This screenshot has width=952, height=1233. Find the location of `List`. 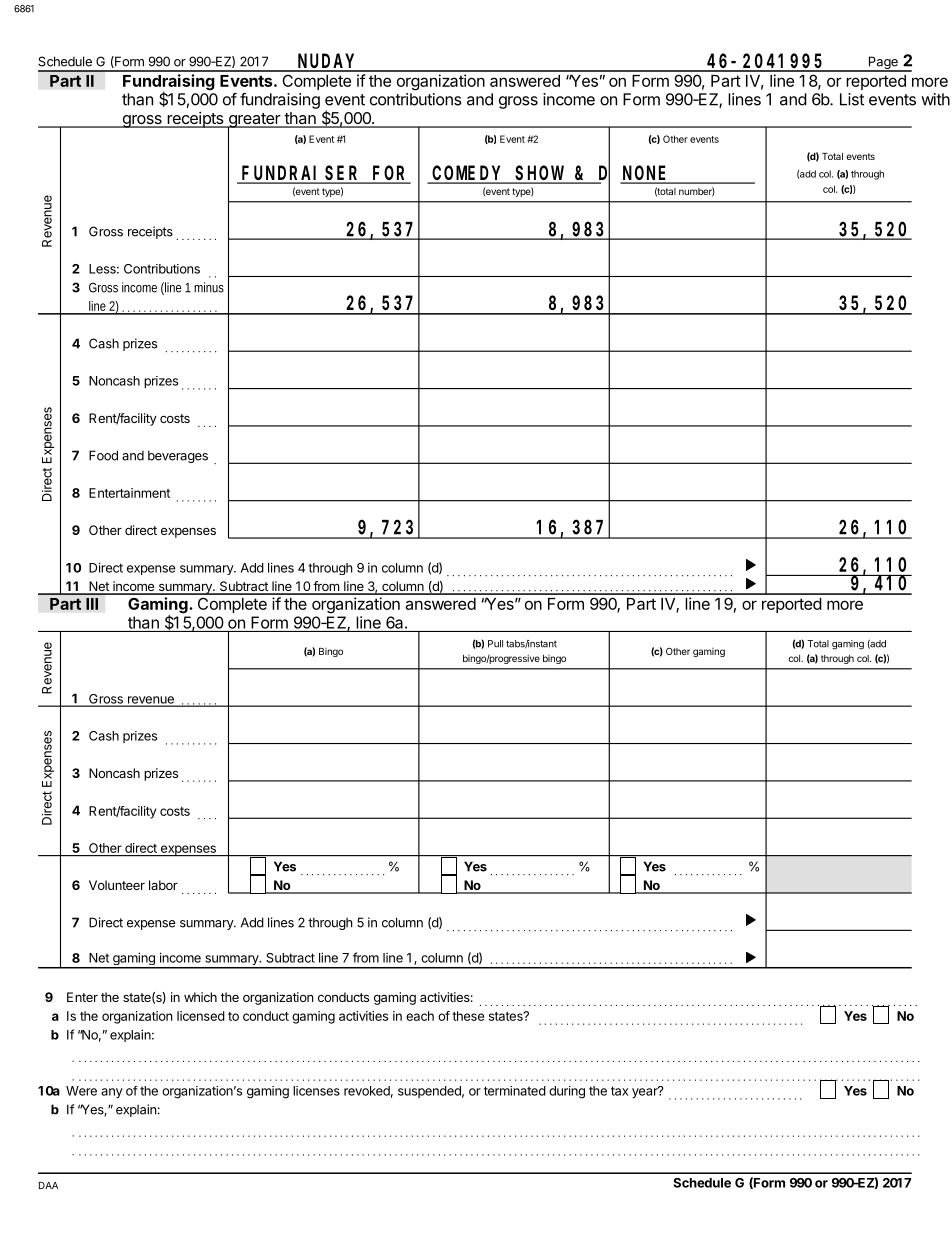

List is located at coordinates (852, 99).
